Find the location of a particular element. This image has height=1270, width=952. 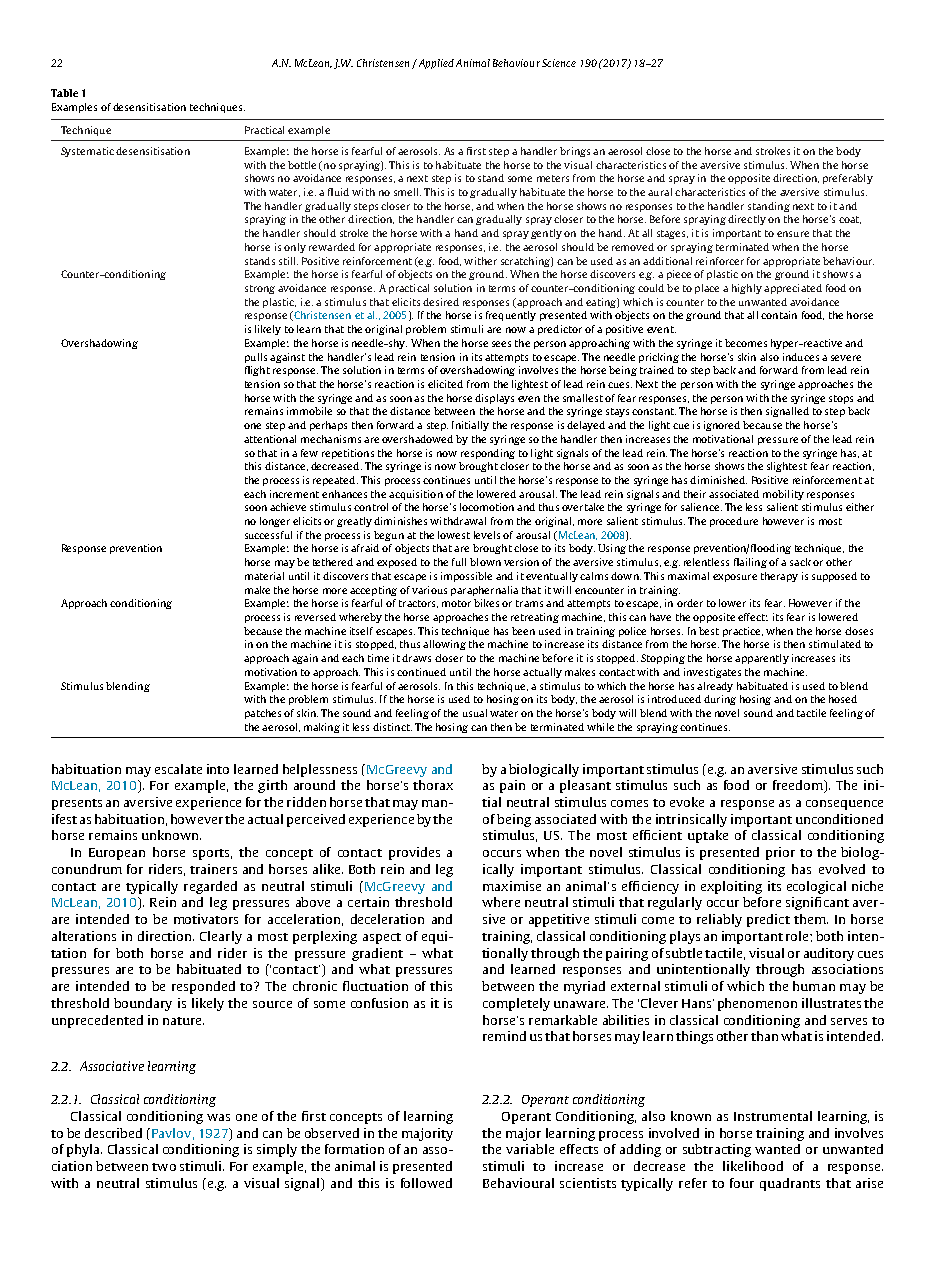

attentional is located at coordinates (270, 439).
